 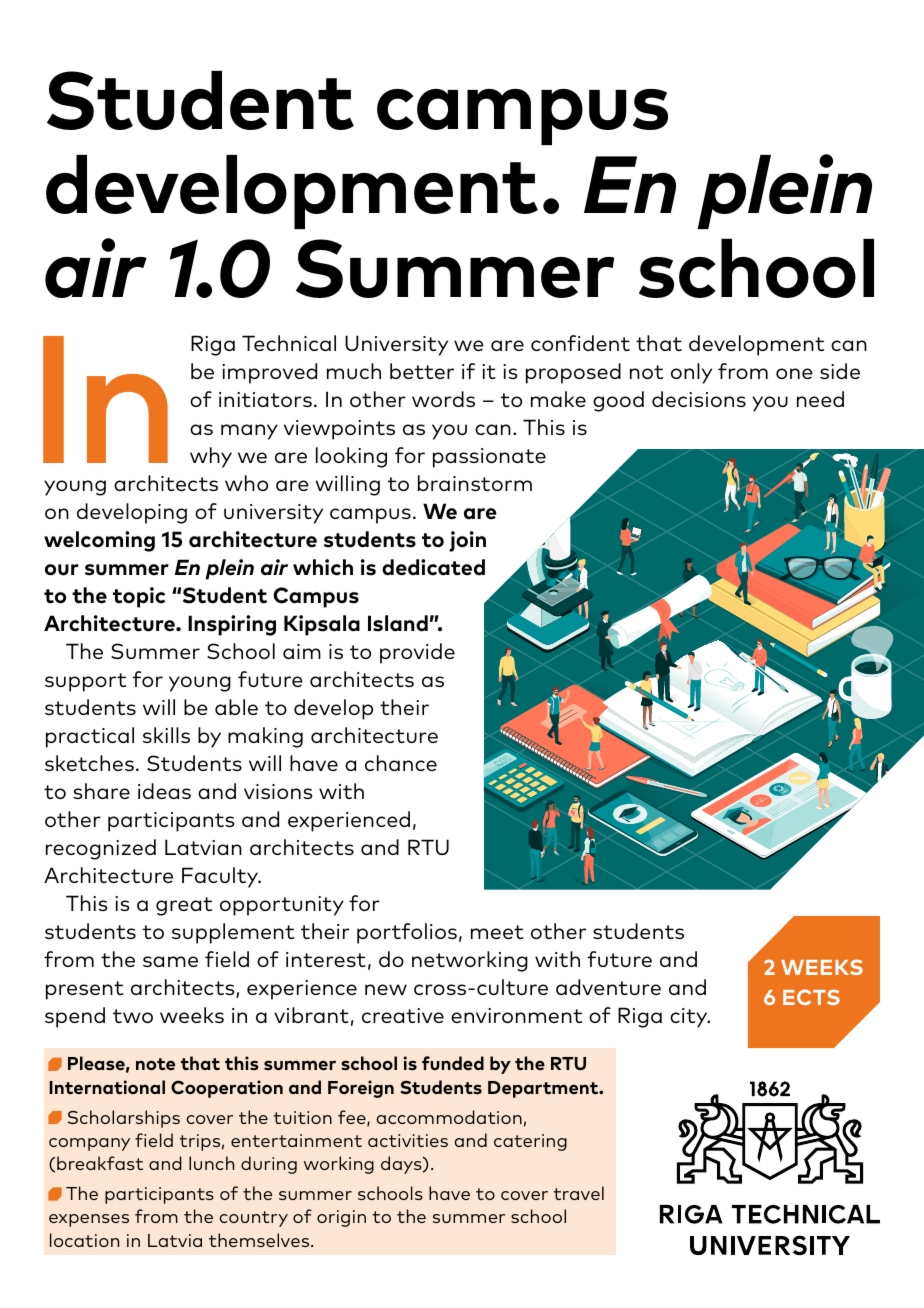 What do you see at coordinates (422, 371) in the page?
I see `better` at bounding box center [422, 371].
